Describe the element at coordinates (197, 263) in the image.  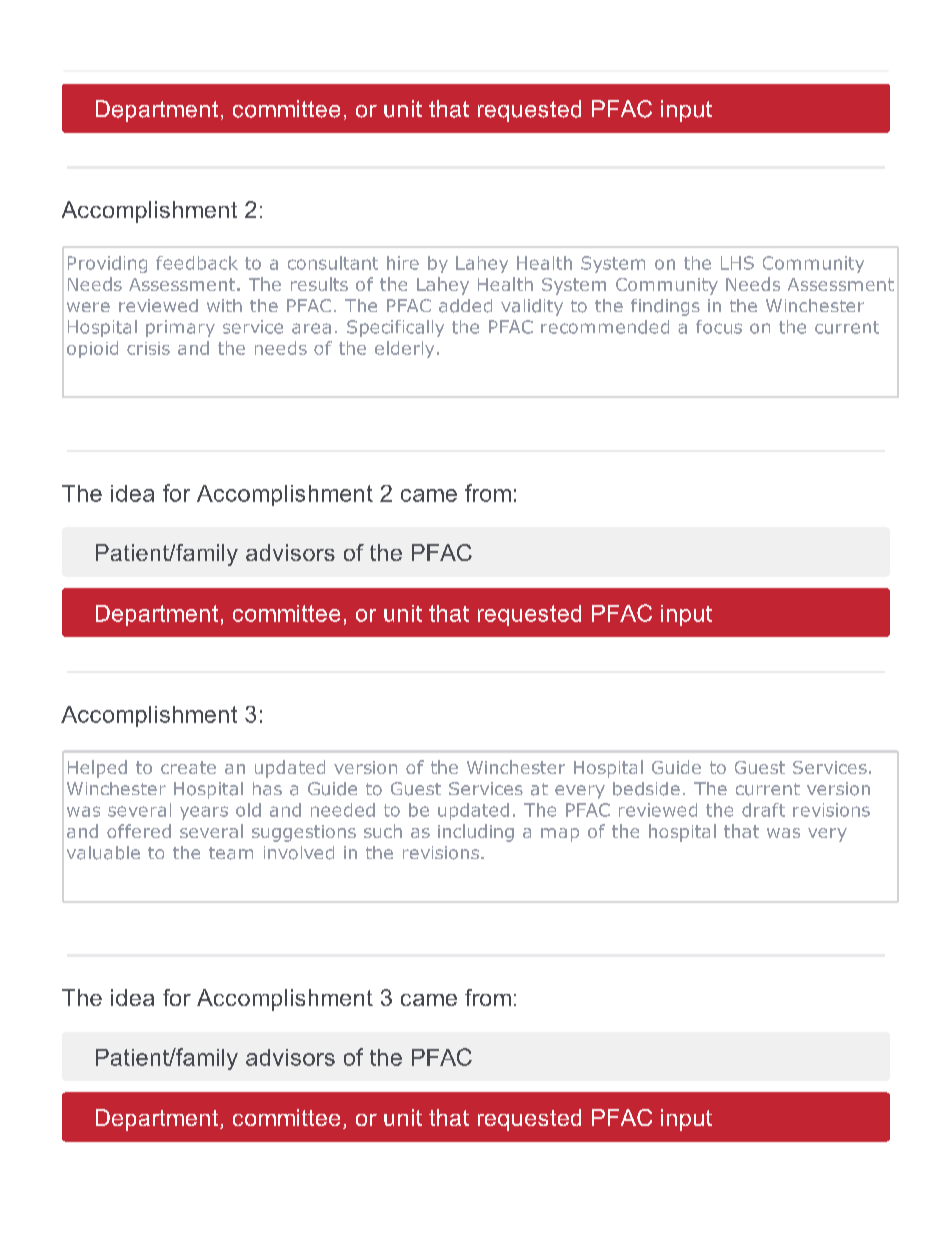
I see `feedback` at that location.
